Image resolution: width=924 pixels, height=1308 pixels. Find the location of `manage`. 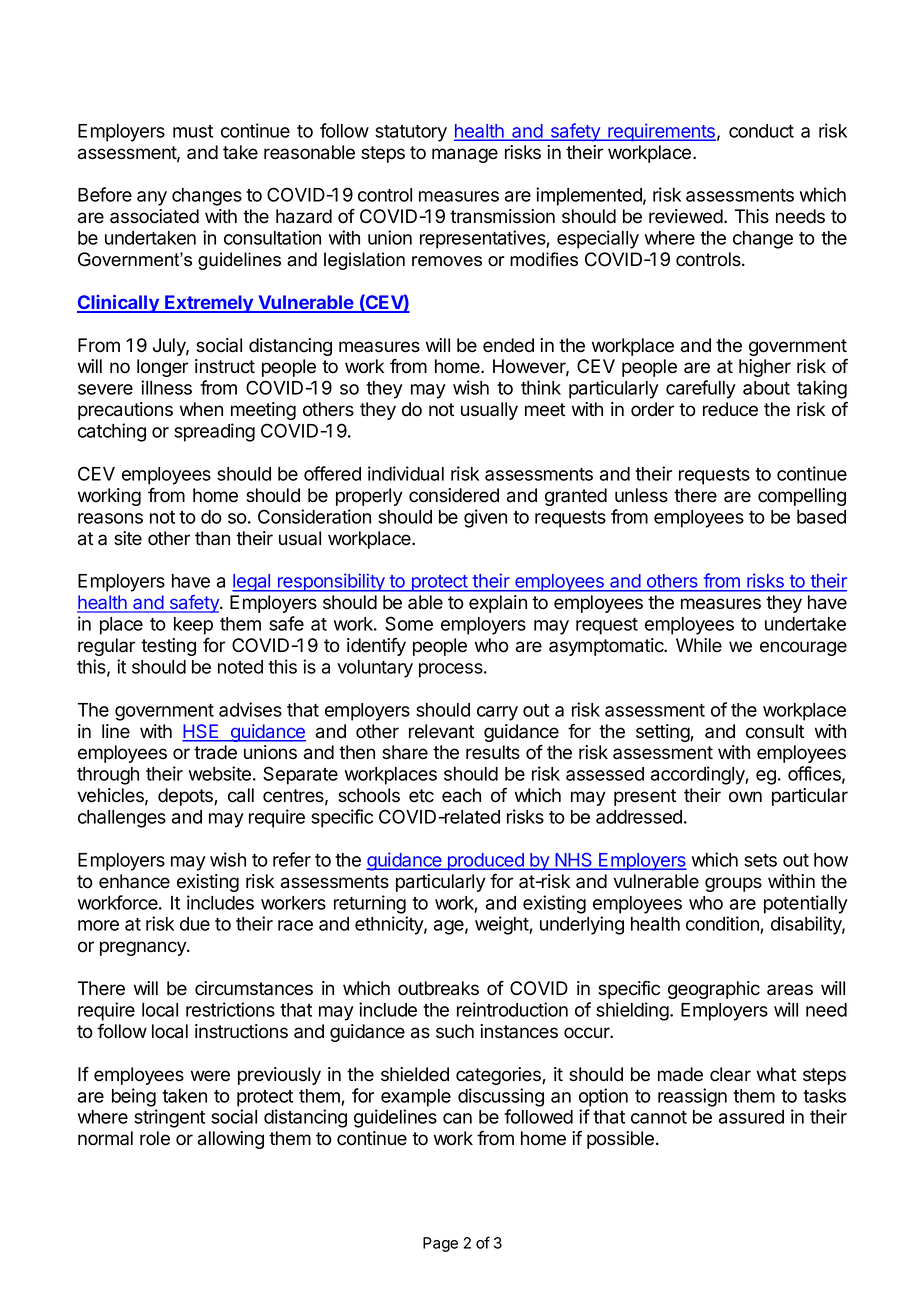

manage is located at coordinates (465, 155).
